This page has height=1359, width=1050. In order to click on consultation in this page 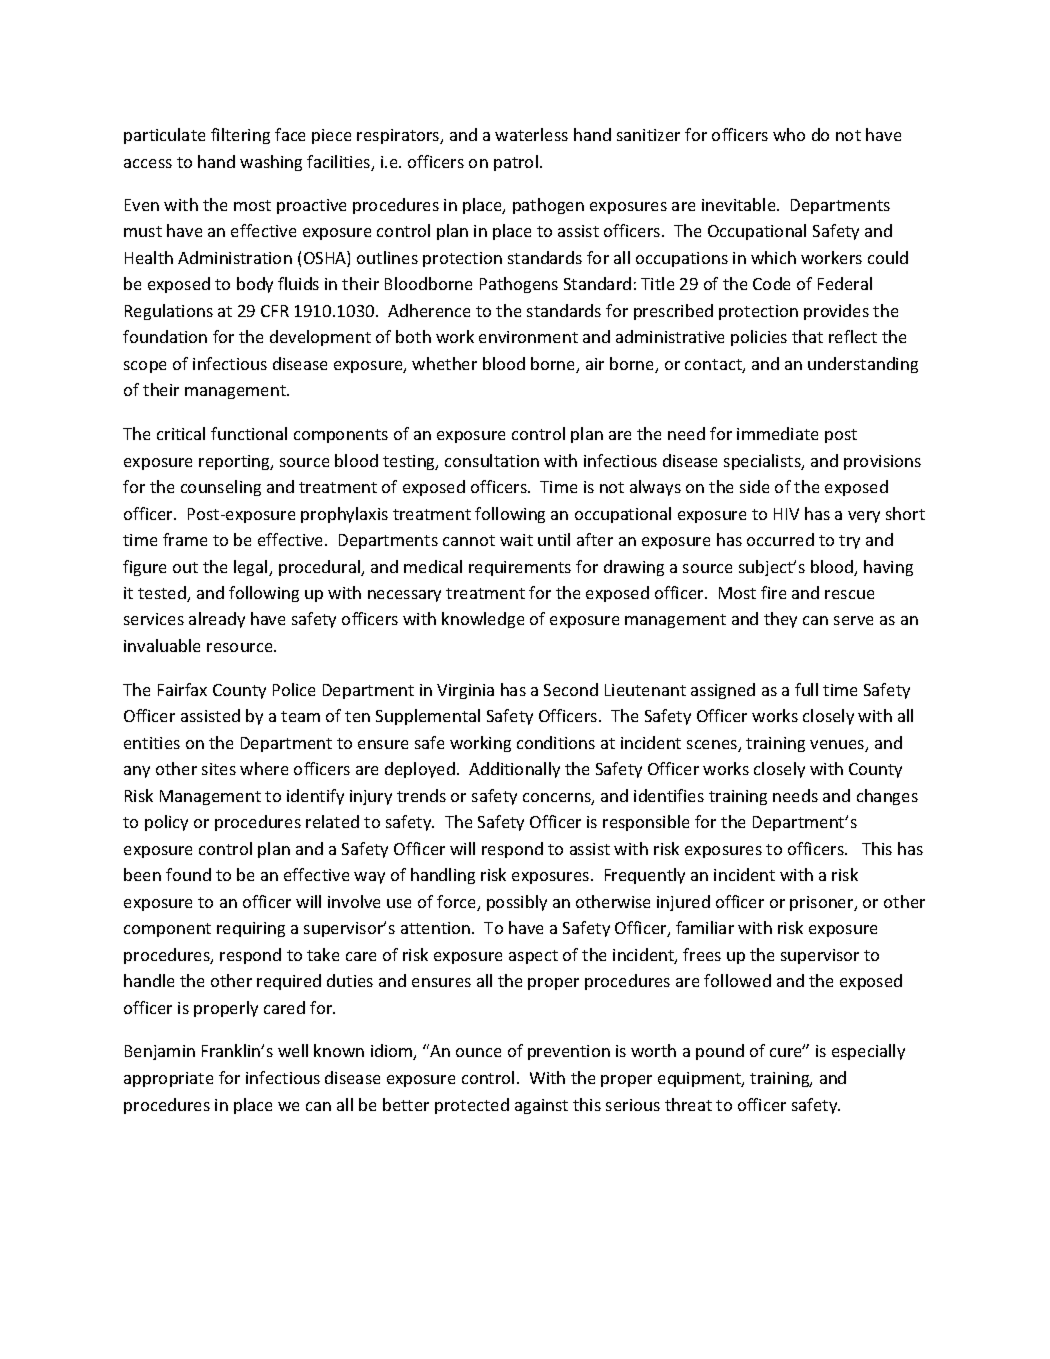, I will do `click(492, 460)`.
